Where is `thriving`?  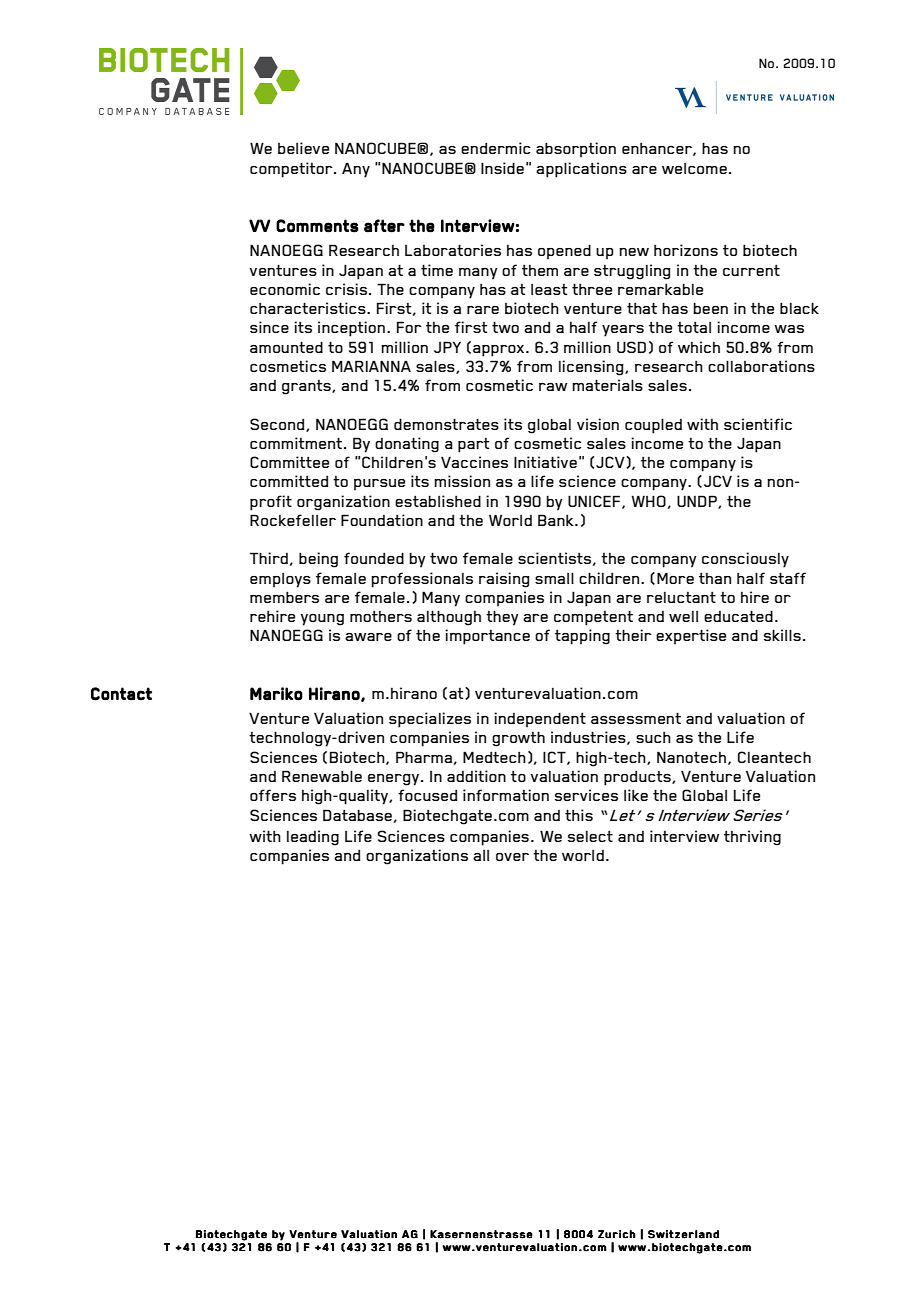 thriving is located at coordinates (752, 838).
